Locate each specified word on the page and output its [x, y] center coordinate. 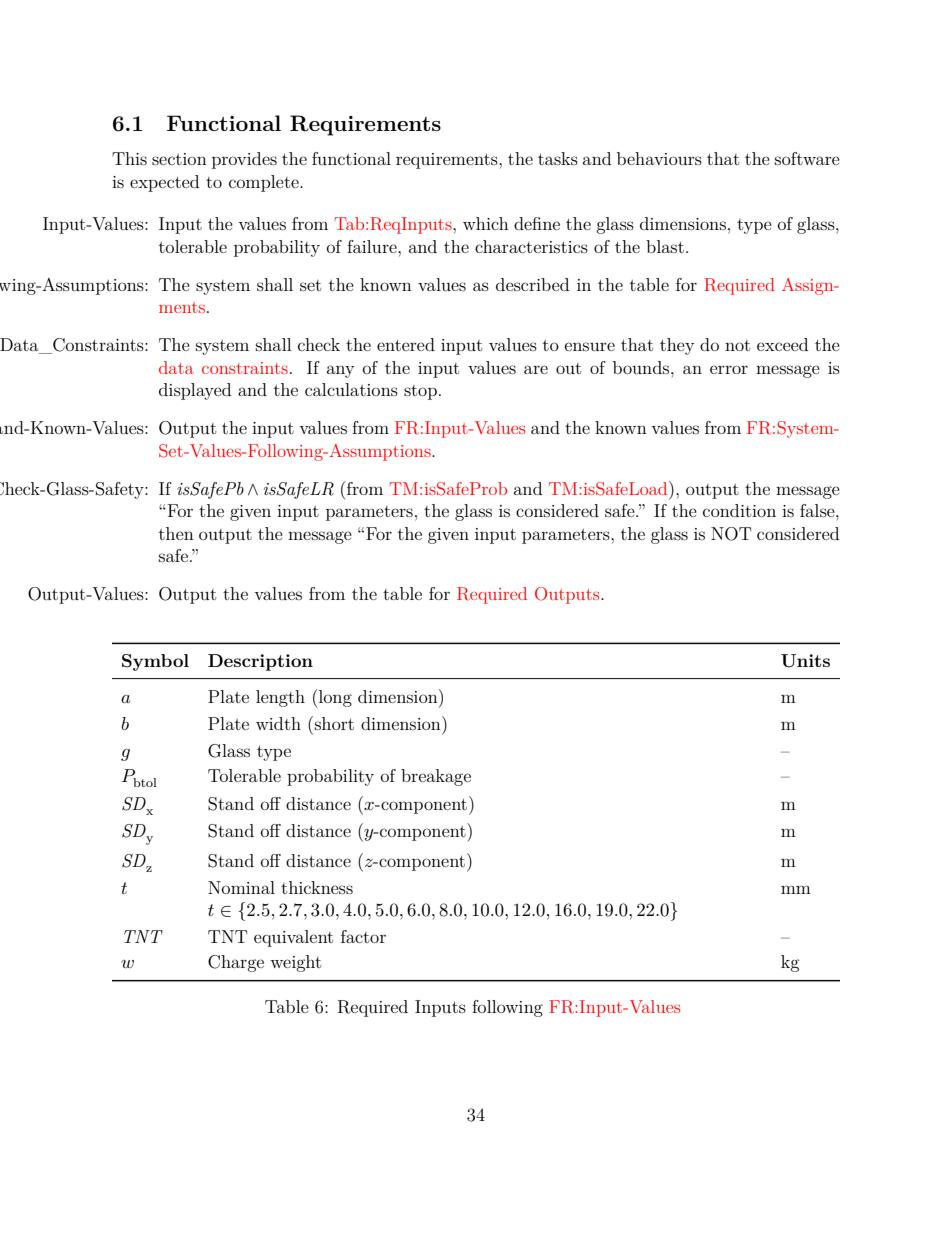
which [486, 223]
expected [164, 183]
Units [805, 661]
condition [739, 510]
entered [406, 344]
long [335, 698]
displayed [195, 391]
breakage [436, 777]
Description [260, 662]
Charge [236, 963]
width [278, 723]
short [334, 723]
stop [420, 392]
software [807, 158]
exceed [782, 344]
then [176, 533]
